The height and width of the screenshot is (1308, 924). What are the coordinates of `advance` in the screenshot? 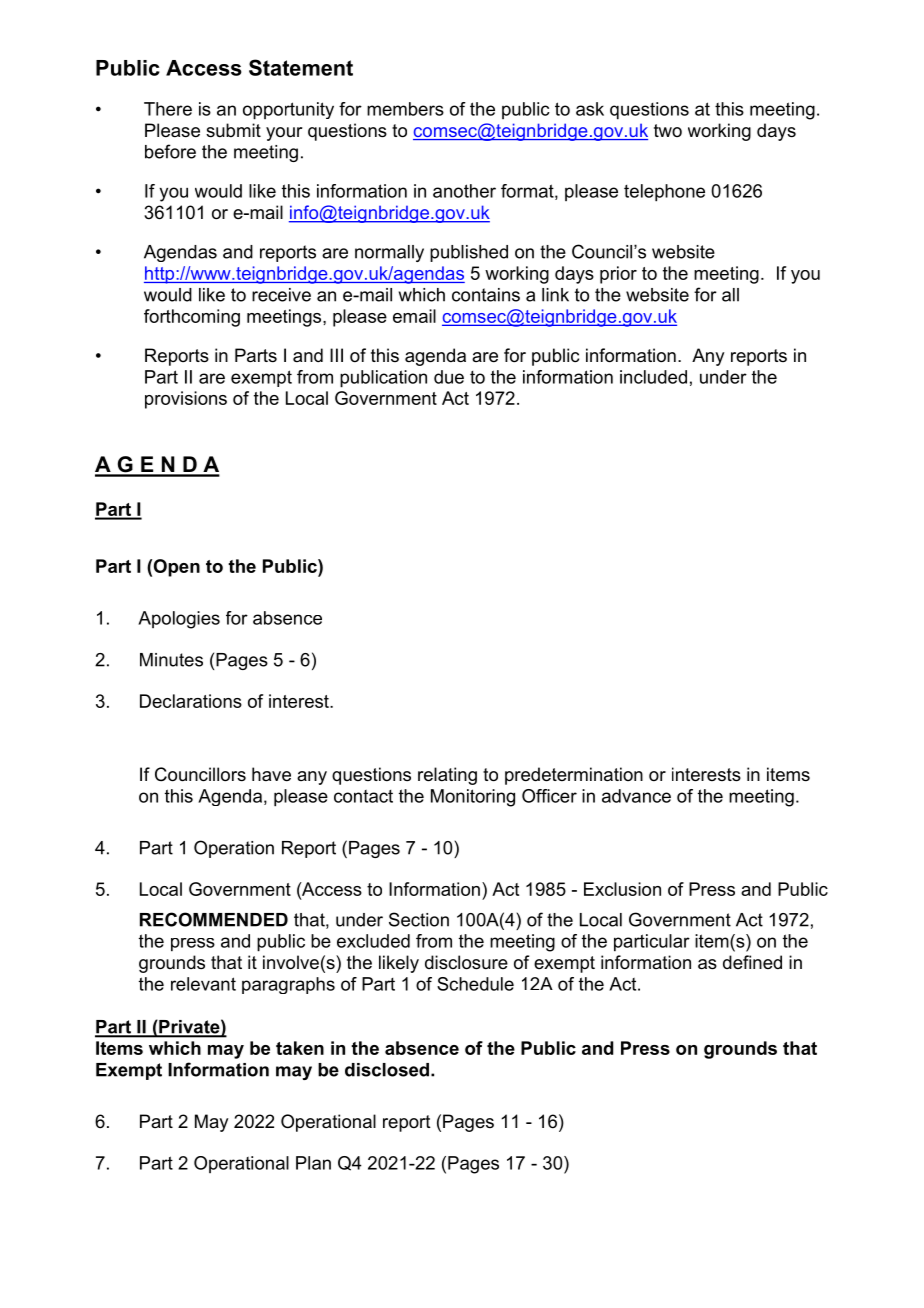 It's located at (636, 796).
